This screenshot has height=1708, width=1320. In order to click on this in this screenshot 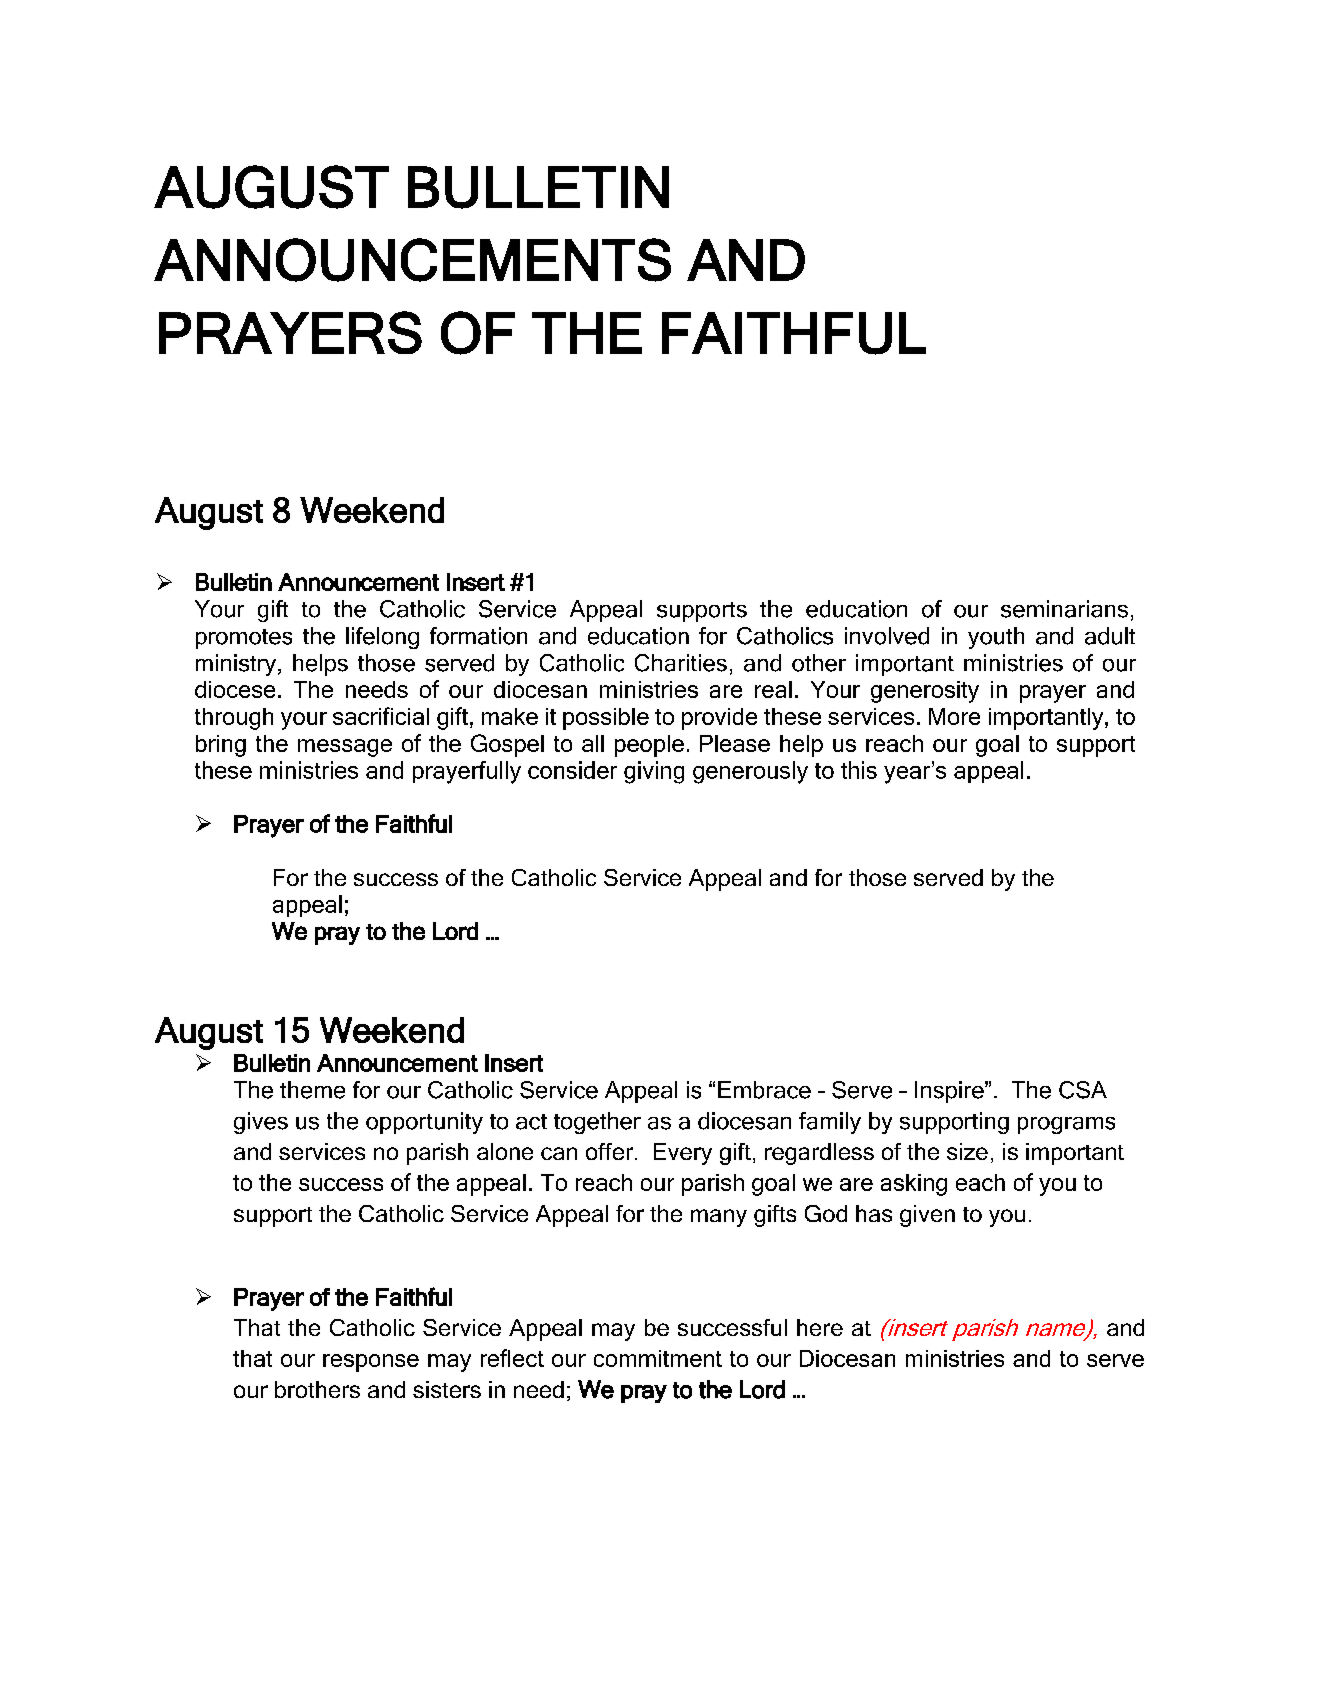, I will do `click(859, 770)`.
